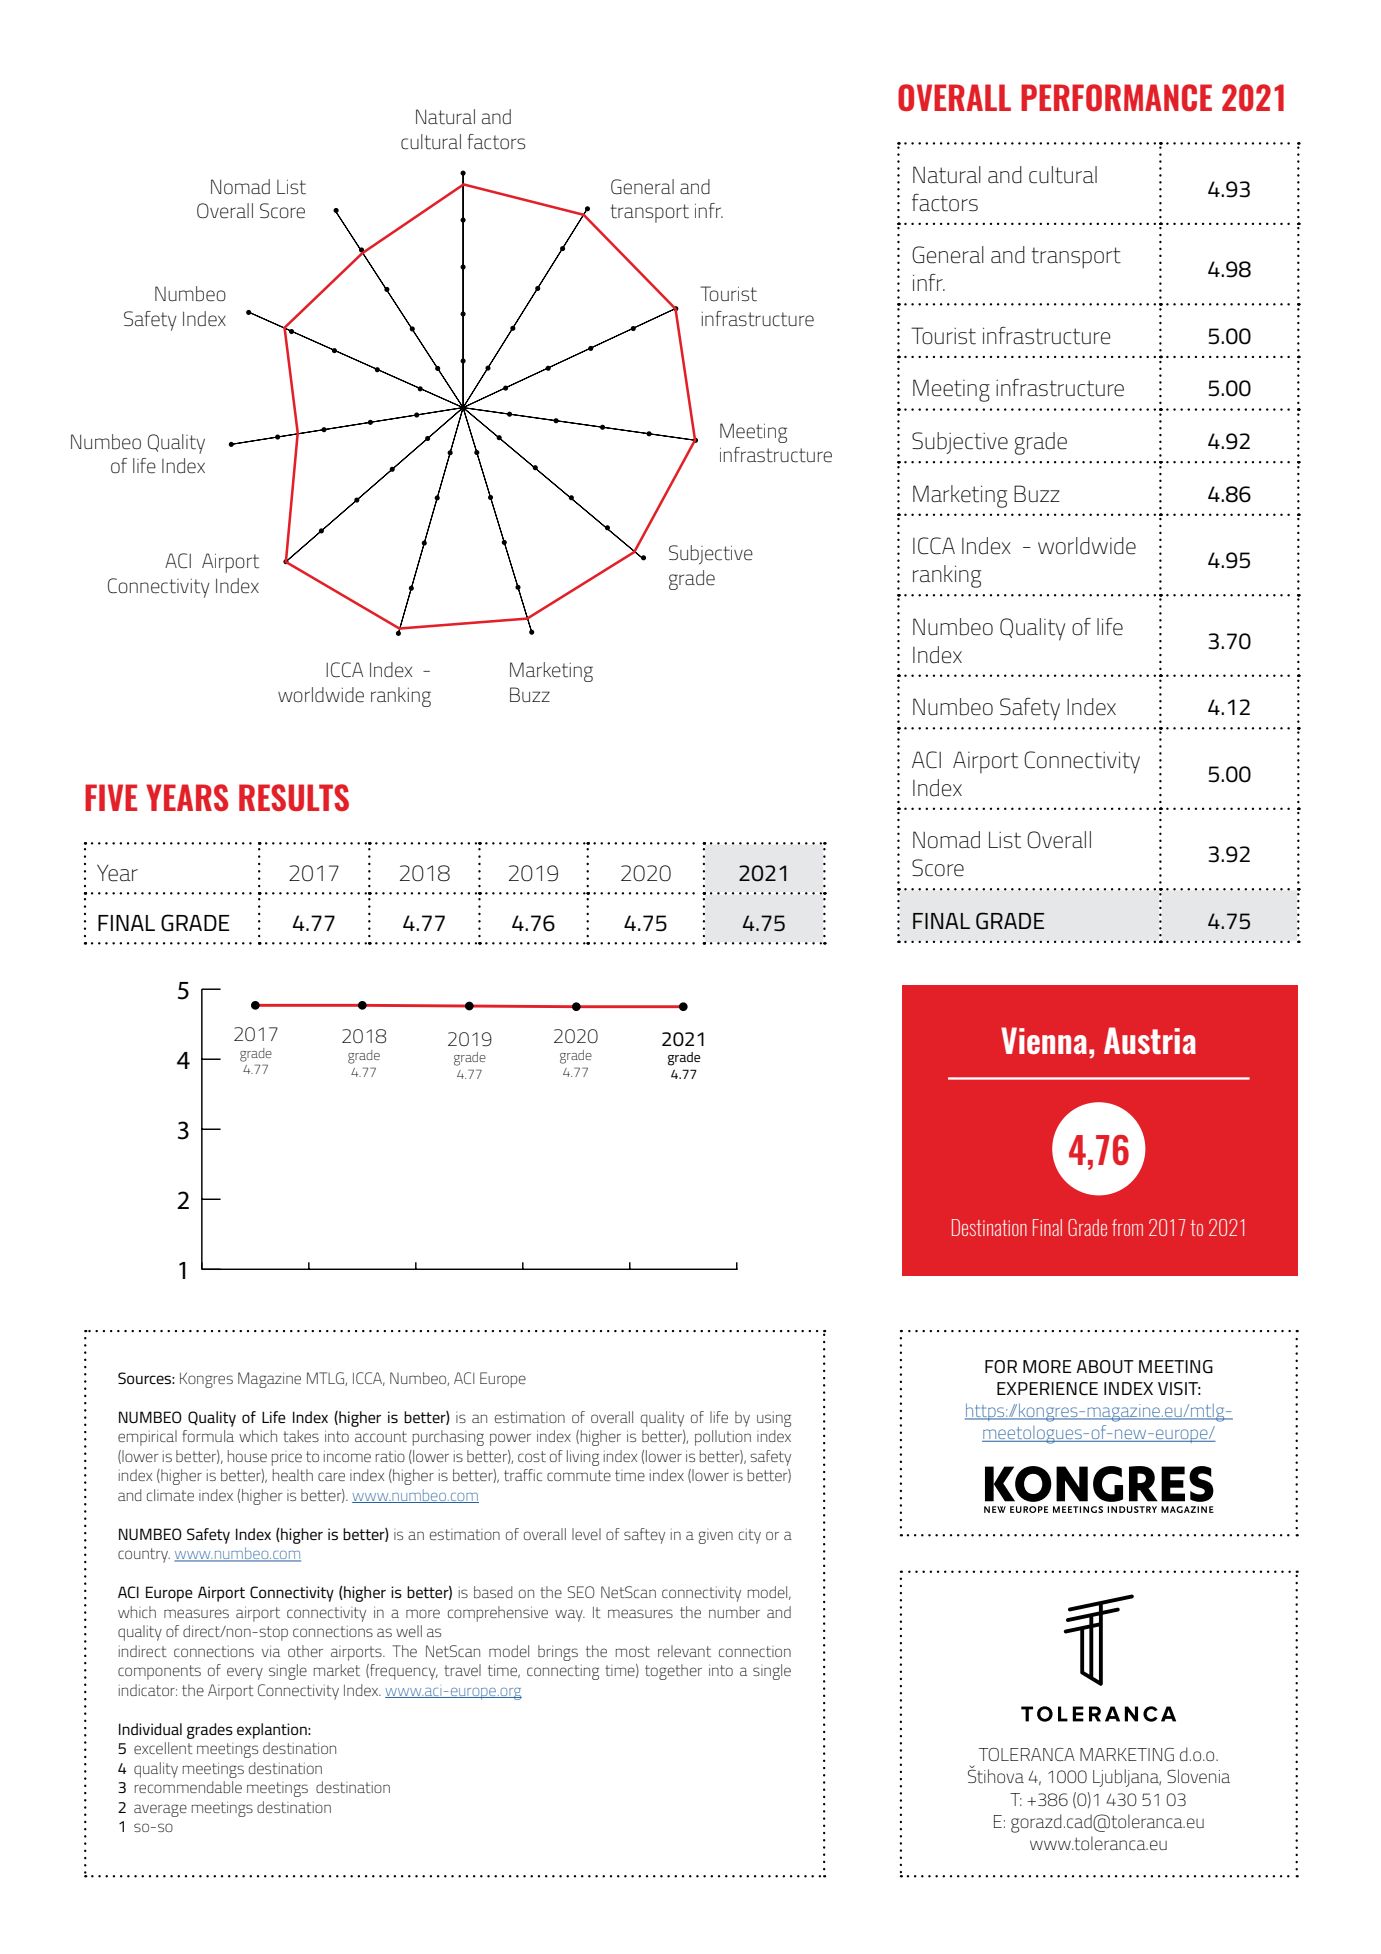 Image resolution: width=1381 pixels, height=1954 pixels. I want to click on PERFORMANCE, so click(1116, 97).
